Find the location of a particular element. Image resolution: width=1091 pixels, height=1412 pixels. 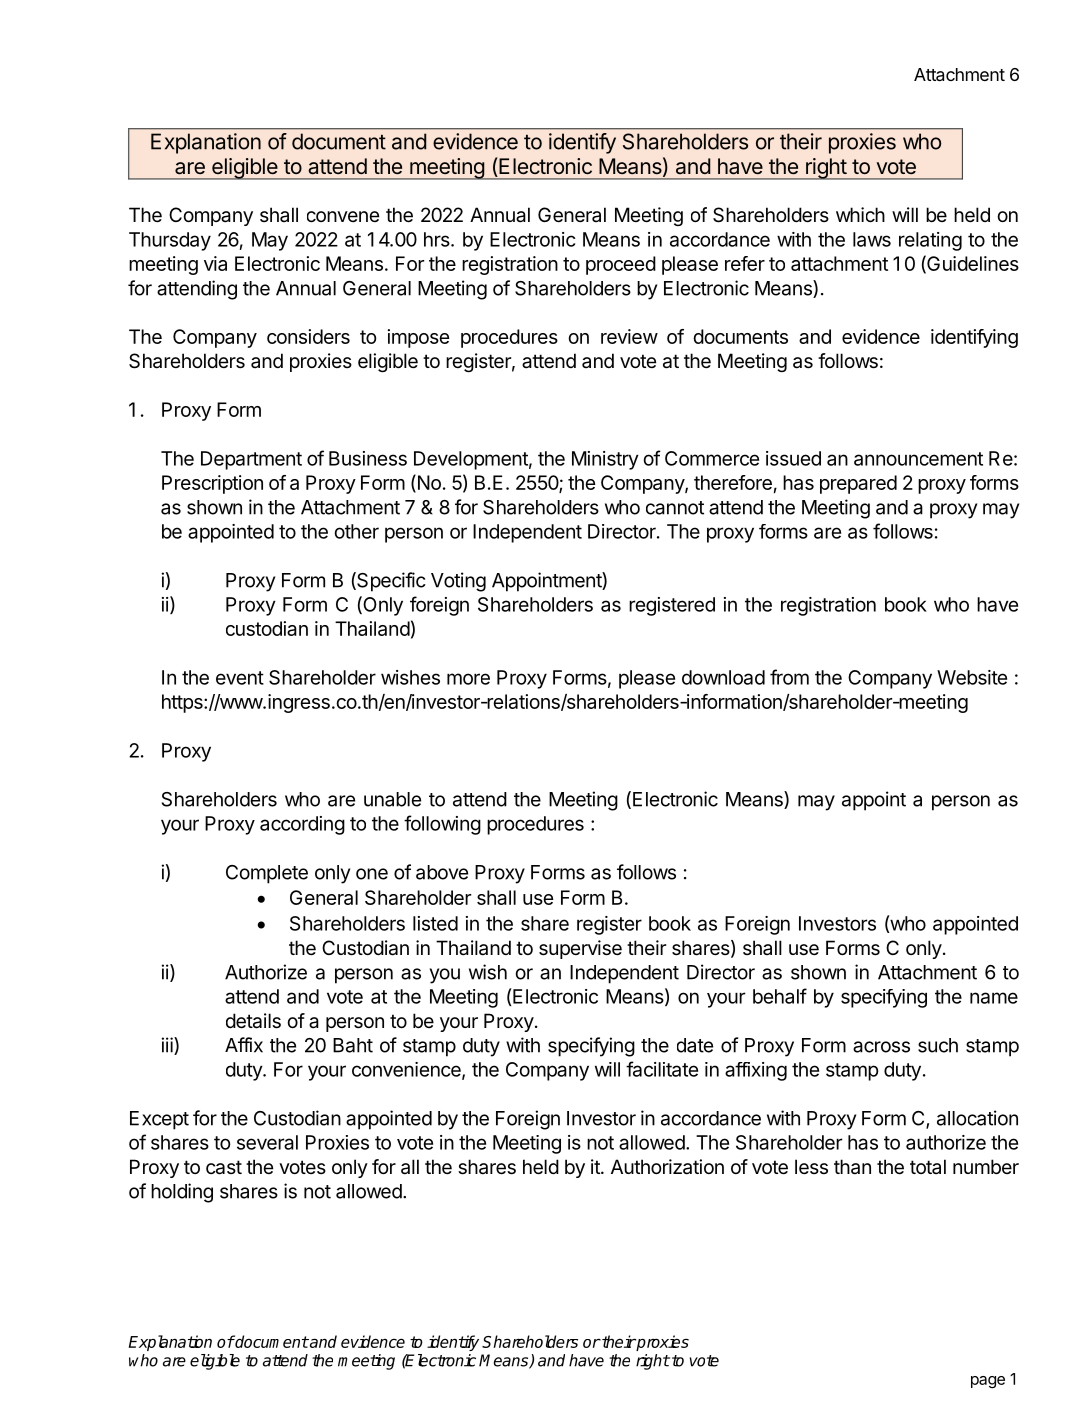

Authorization is located at coordinates (667, 1167).
